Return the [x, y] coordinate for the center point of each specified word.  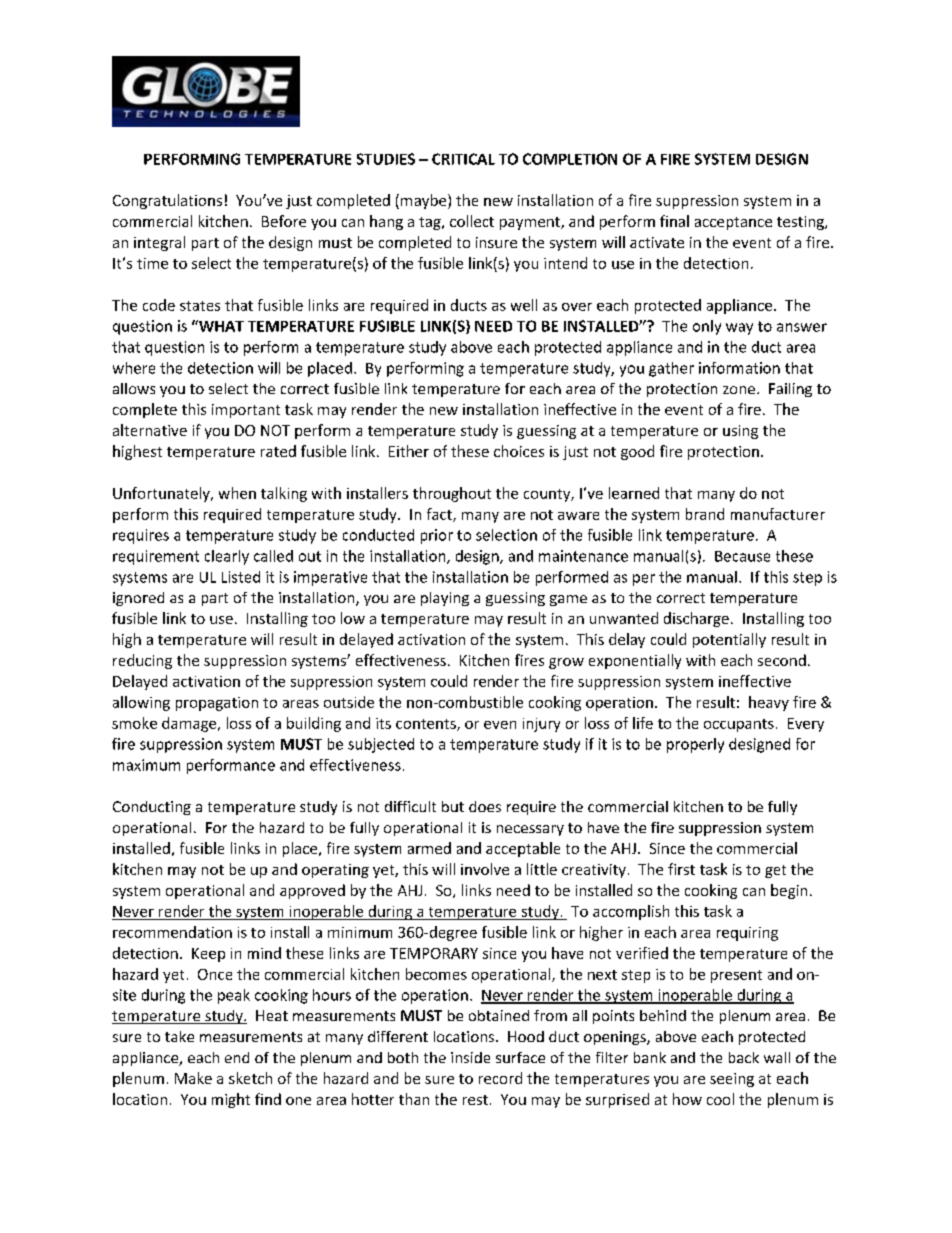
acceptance [733, 223]
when [237, 493]
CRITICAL [463, 159]
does [485, 806]
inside [470, 1057]
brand [705, 514]
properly [695, 745]
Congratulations [167, 201]
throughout [452, 494]
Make [193, 1078]
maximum [146, 765]
